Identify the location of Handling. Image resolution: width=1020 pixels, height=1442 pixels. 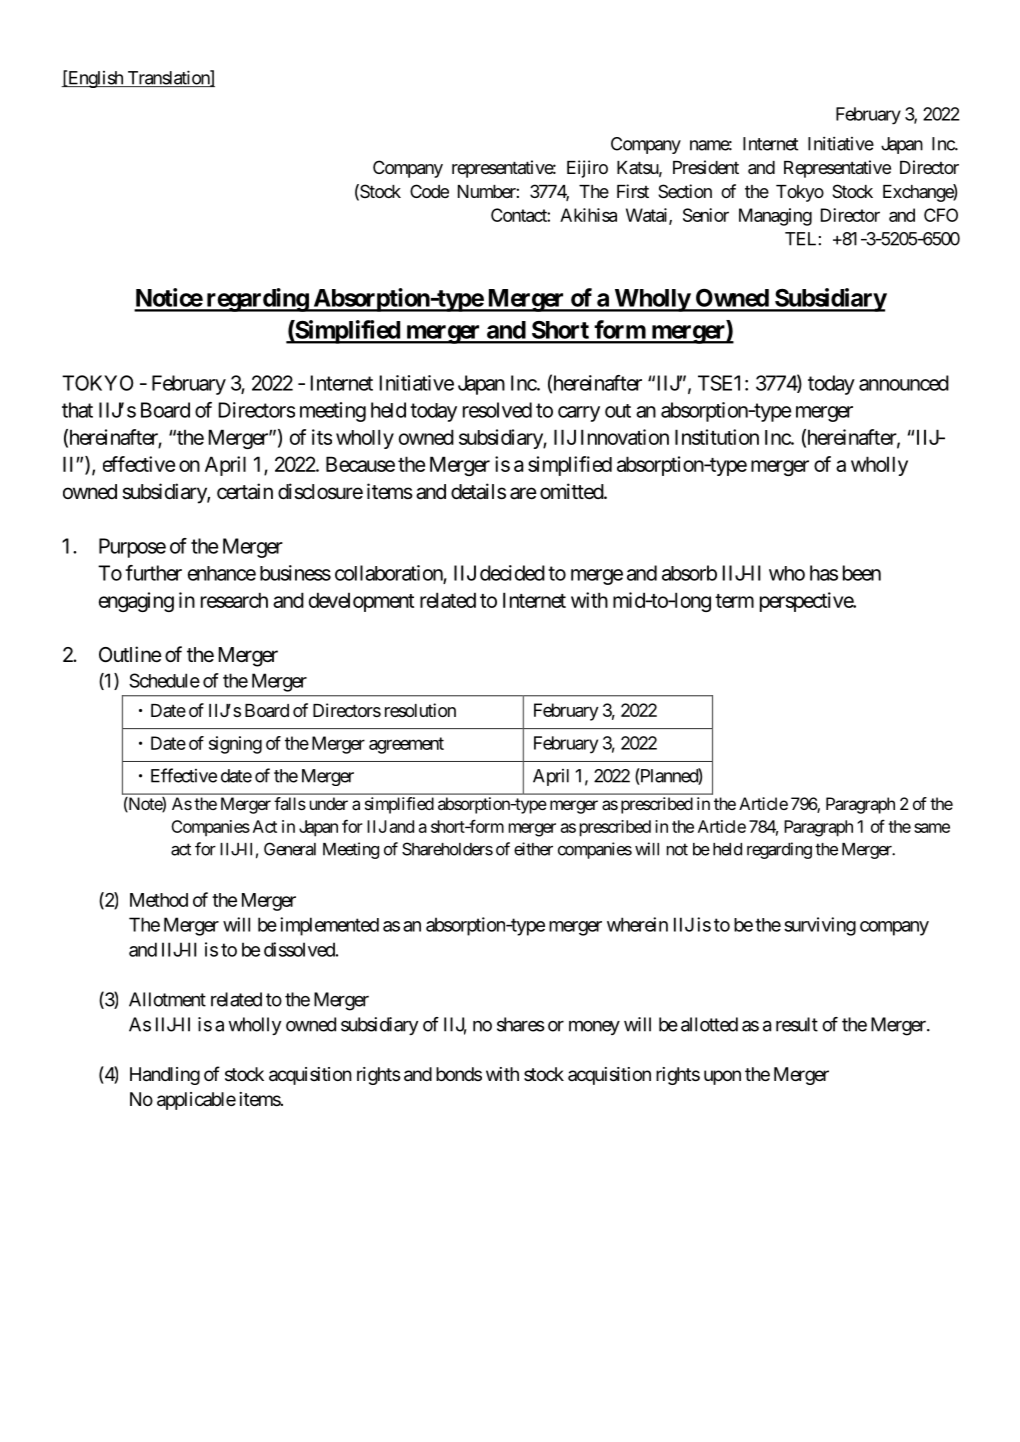
(165, 1076).
